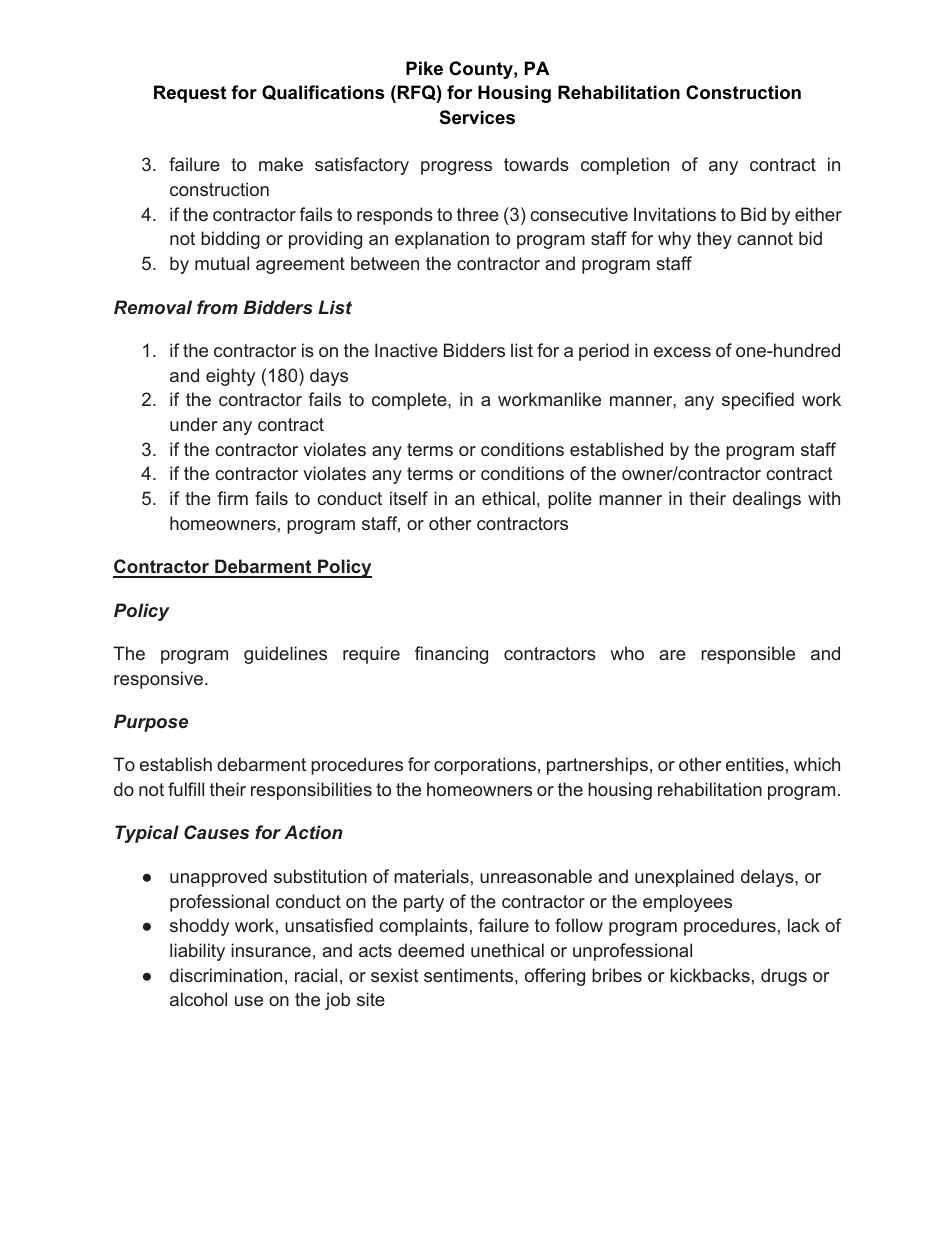 The width and height of the screenshot is (952, 1233). Describe the element at coordinates (625, 166) in the screenshot. I see `completion` at that location.
